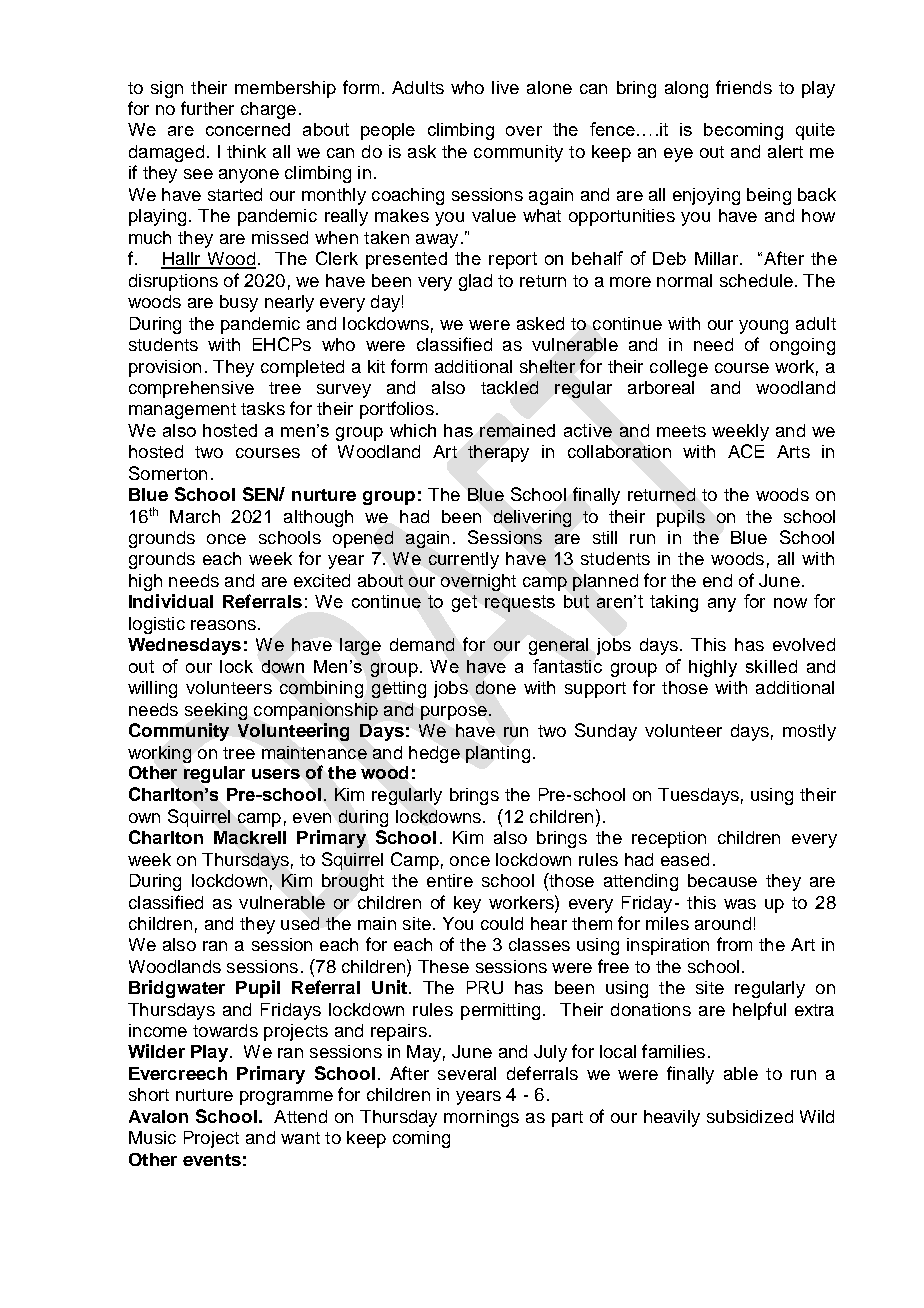 Image resolution: width=924 pixels, height=1308 pixels. I want to click on friends, so click(744, 87).
